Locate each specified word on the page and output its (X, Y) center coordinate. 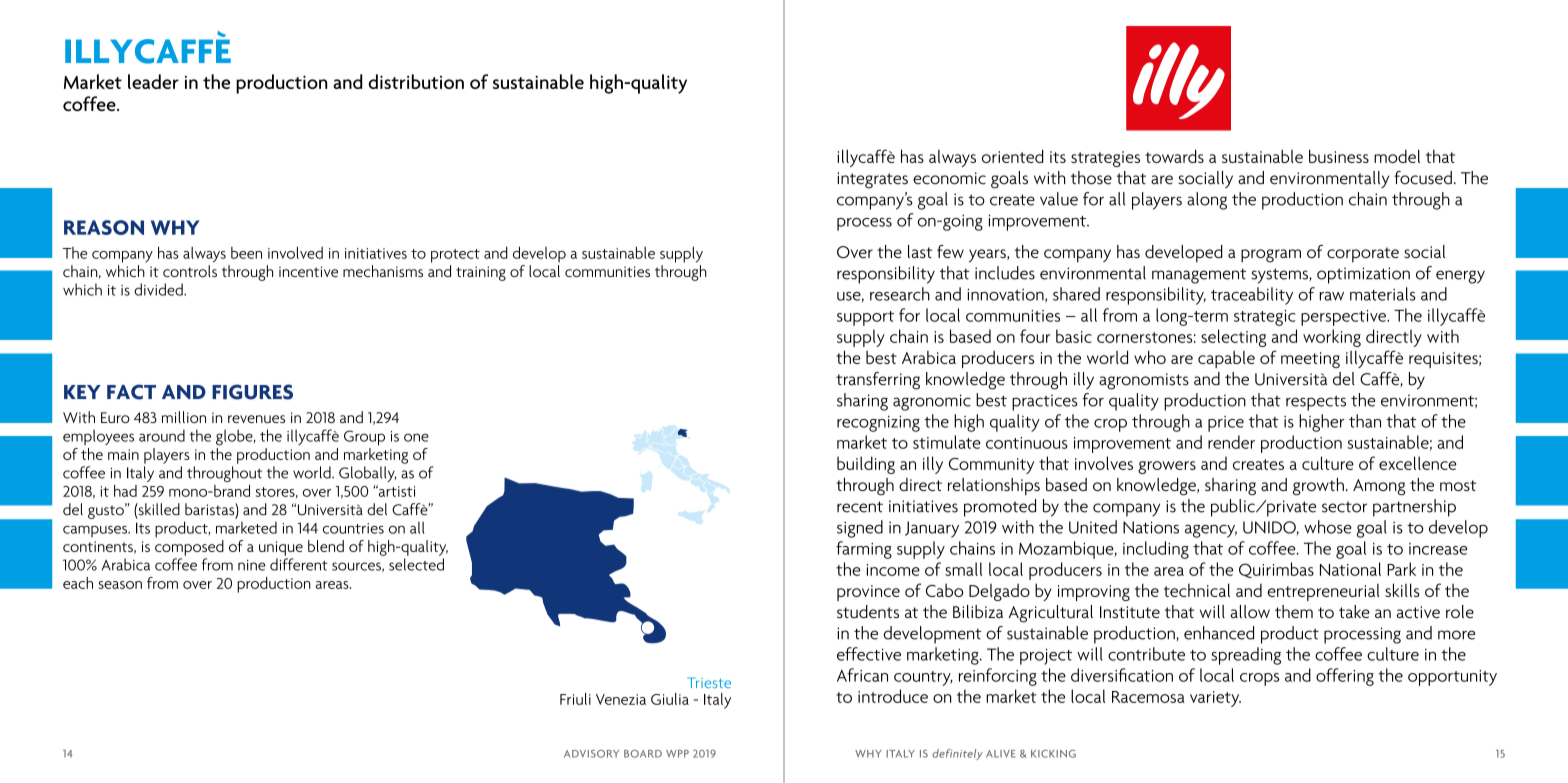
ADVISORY (591, 753)
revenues (256, 419)
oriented (1013, 156)
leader (153, 81)
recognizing (878, 424)
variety (1215, 699)
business (1339, 156)
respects (1316, 403)
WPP (677, 754)
